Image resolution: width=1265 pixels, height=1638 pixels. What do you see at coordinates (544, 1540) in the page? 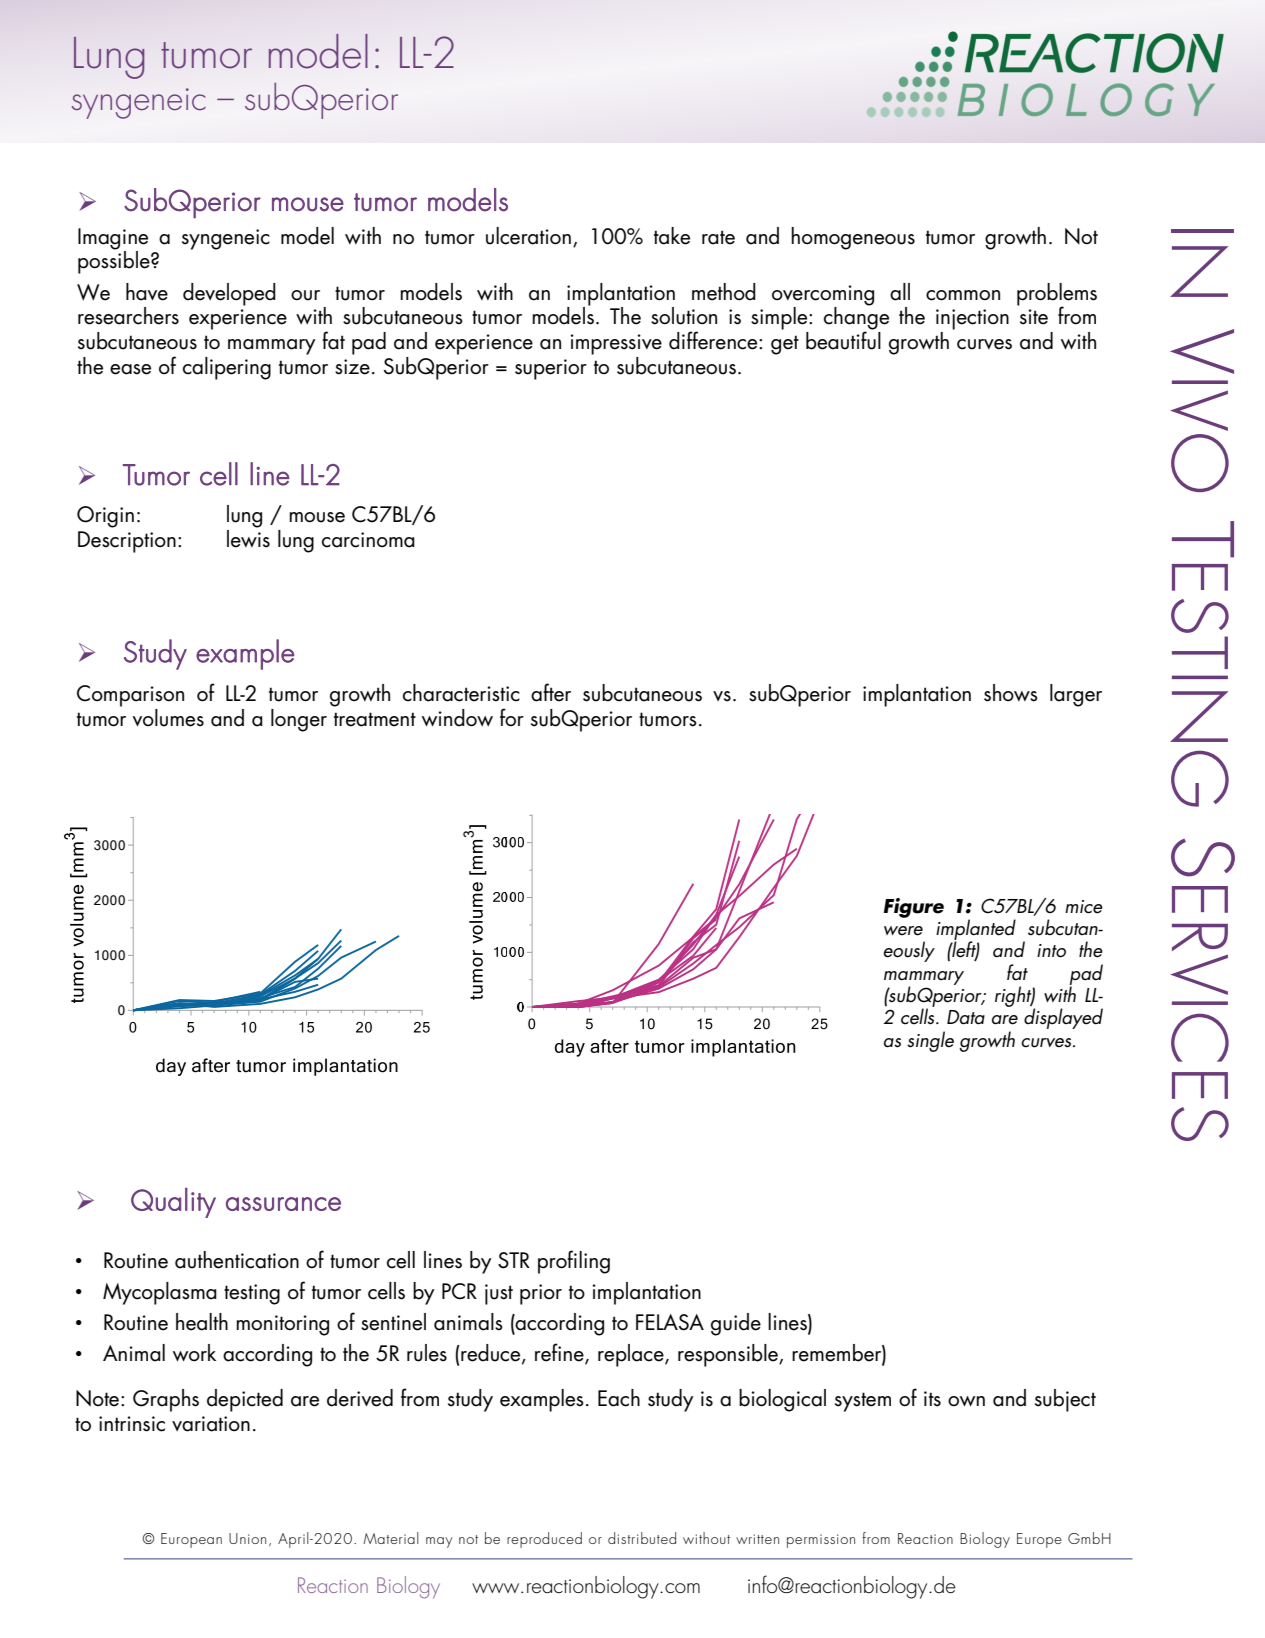
I see `reproduced` at bounding box center [544, 1540].
